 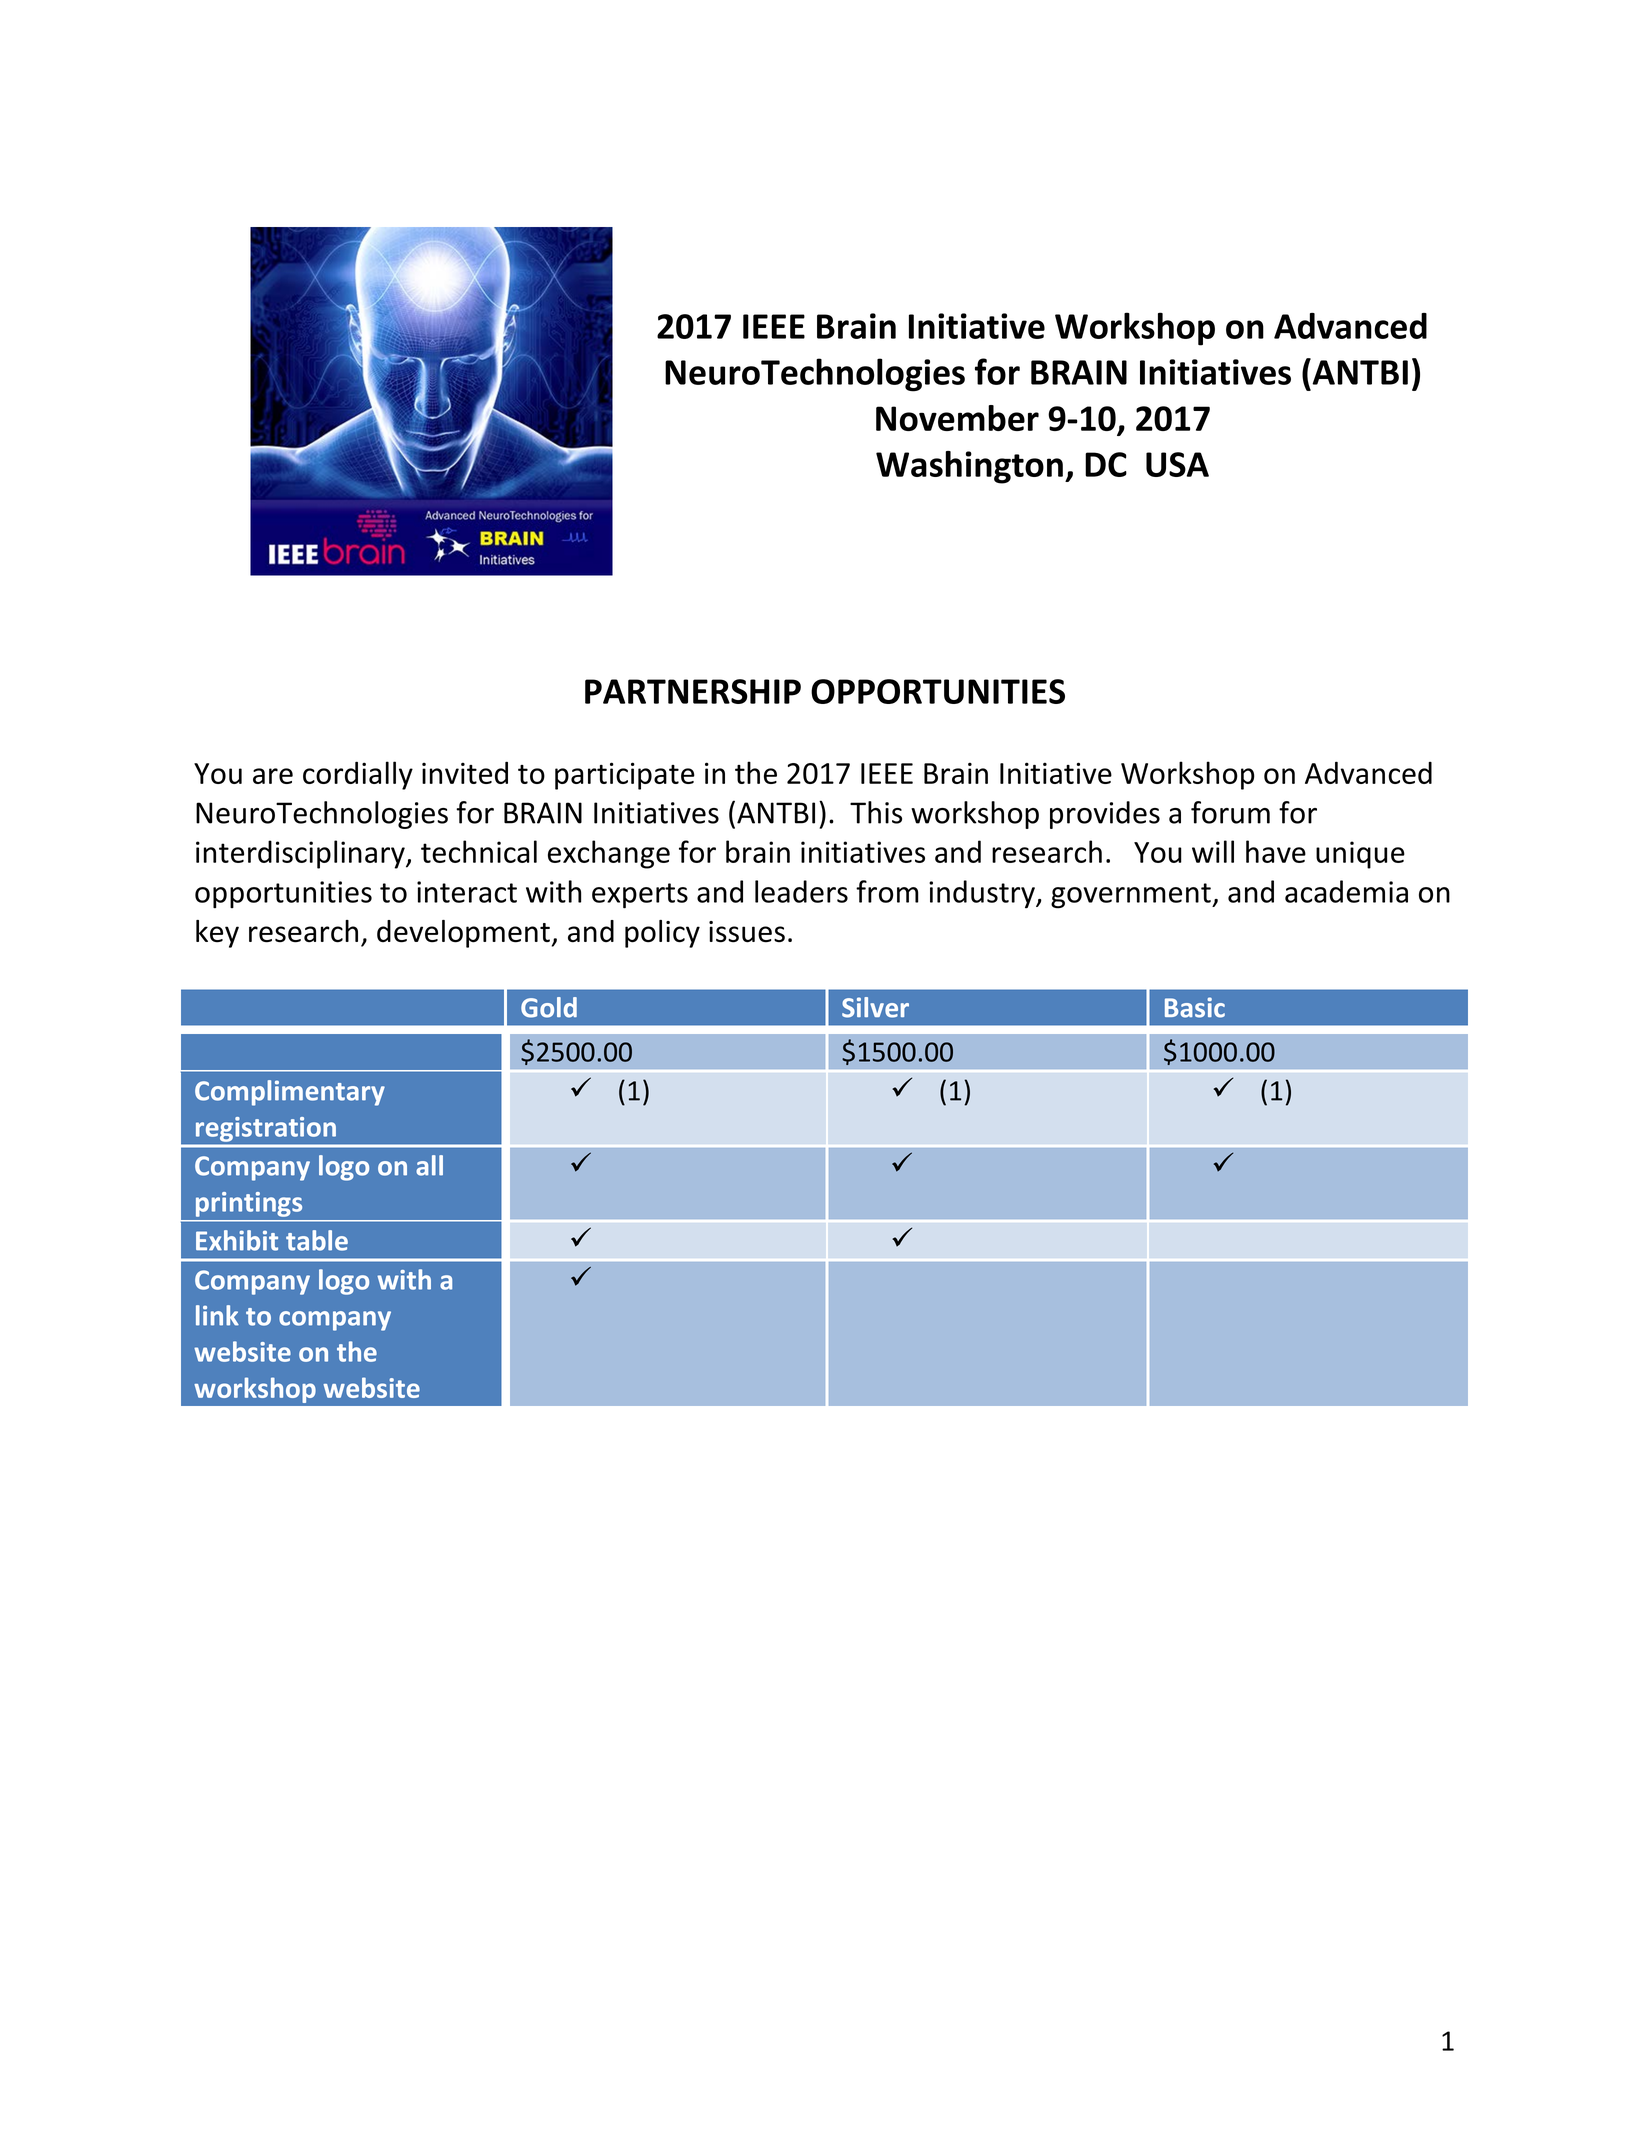 I want to click on USA, so click(x=1177, y=464).
